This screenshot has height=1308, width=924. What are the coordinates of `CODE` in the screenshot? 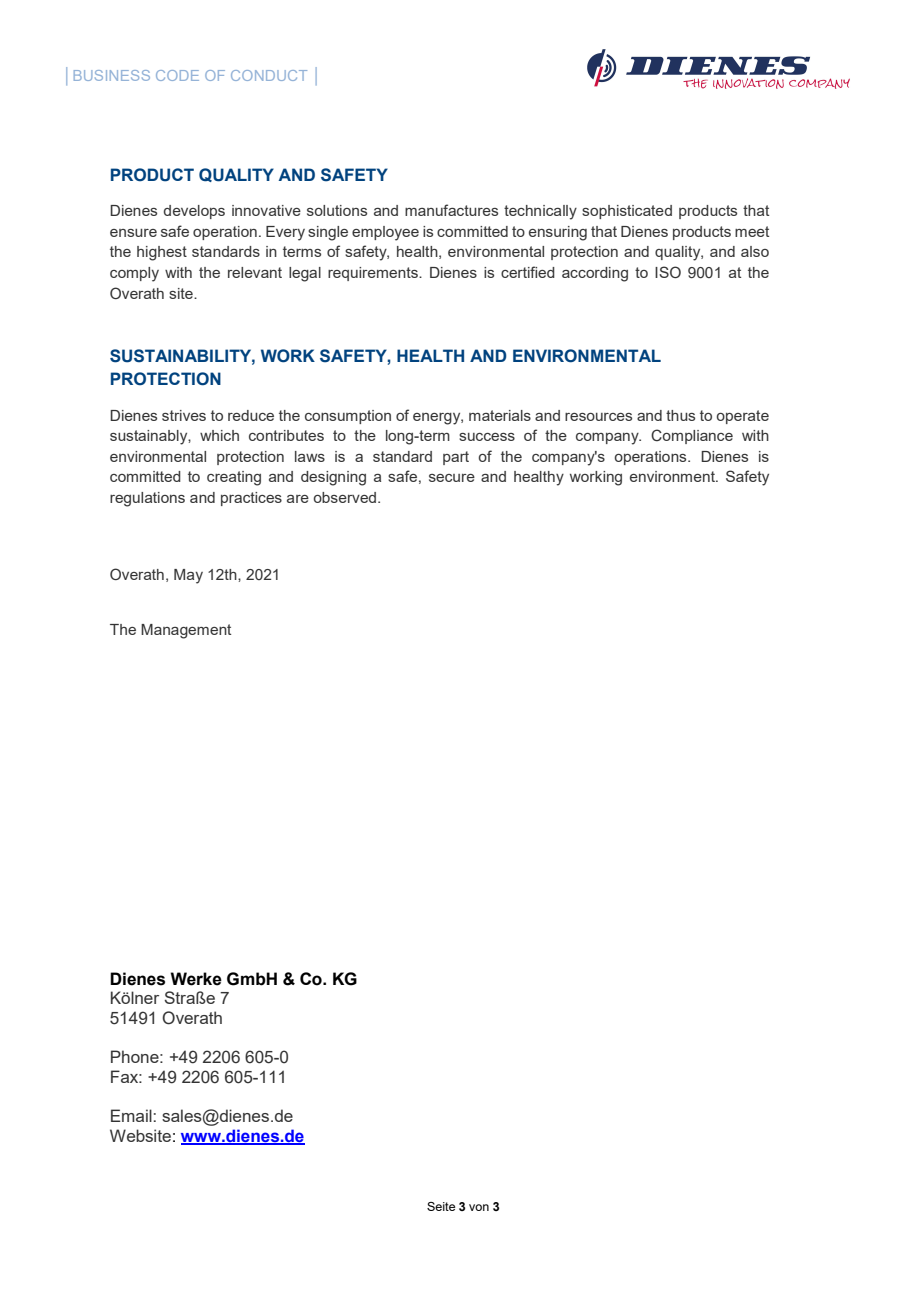 It's located at (177, 75).
